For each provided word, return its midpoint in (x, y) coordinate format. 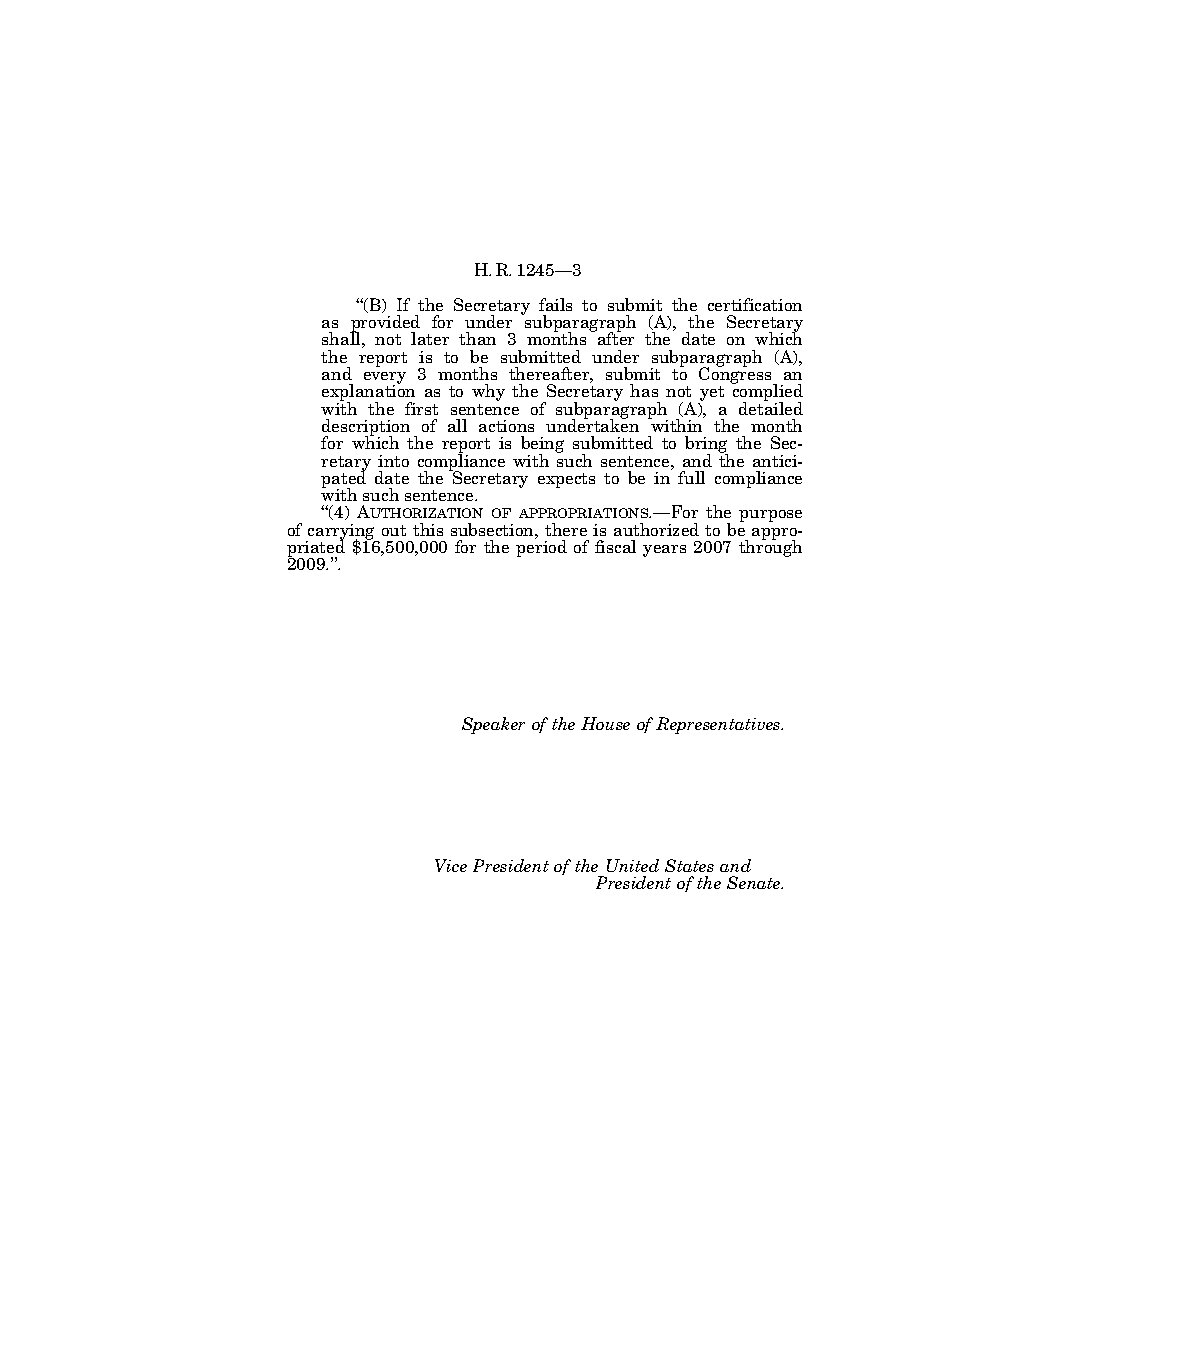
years (664, 551)
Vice (451, 865)
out (394, 530)
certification (755, 304)
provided (385, 324)
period (541, 547)
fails (555, 304)
